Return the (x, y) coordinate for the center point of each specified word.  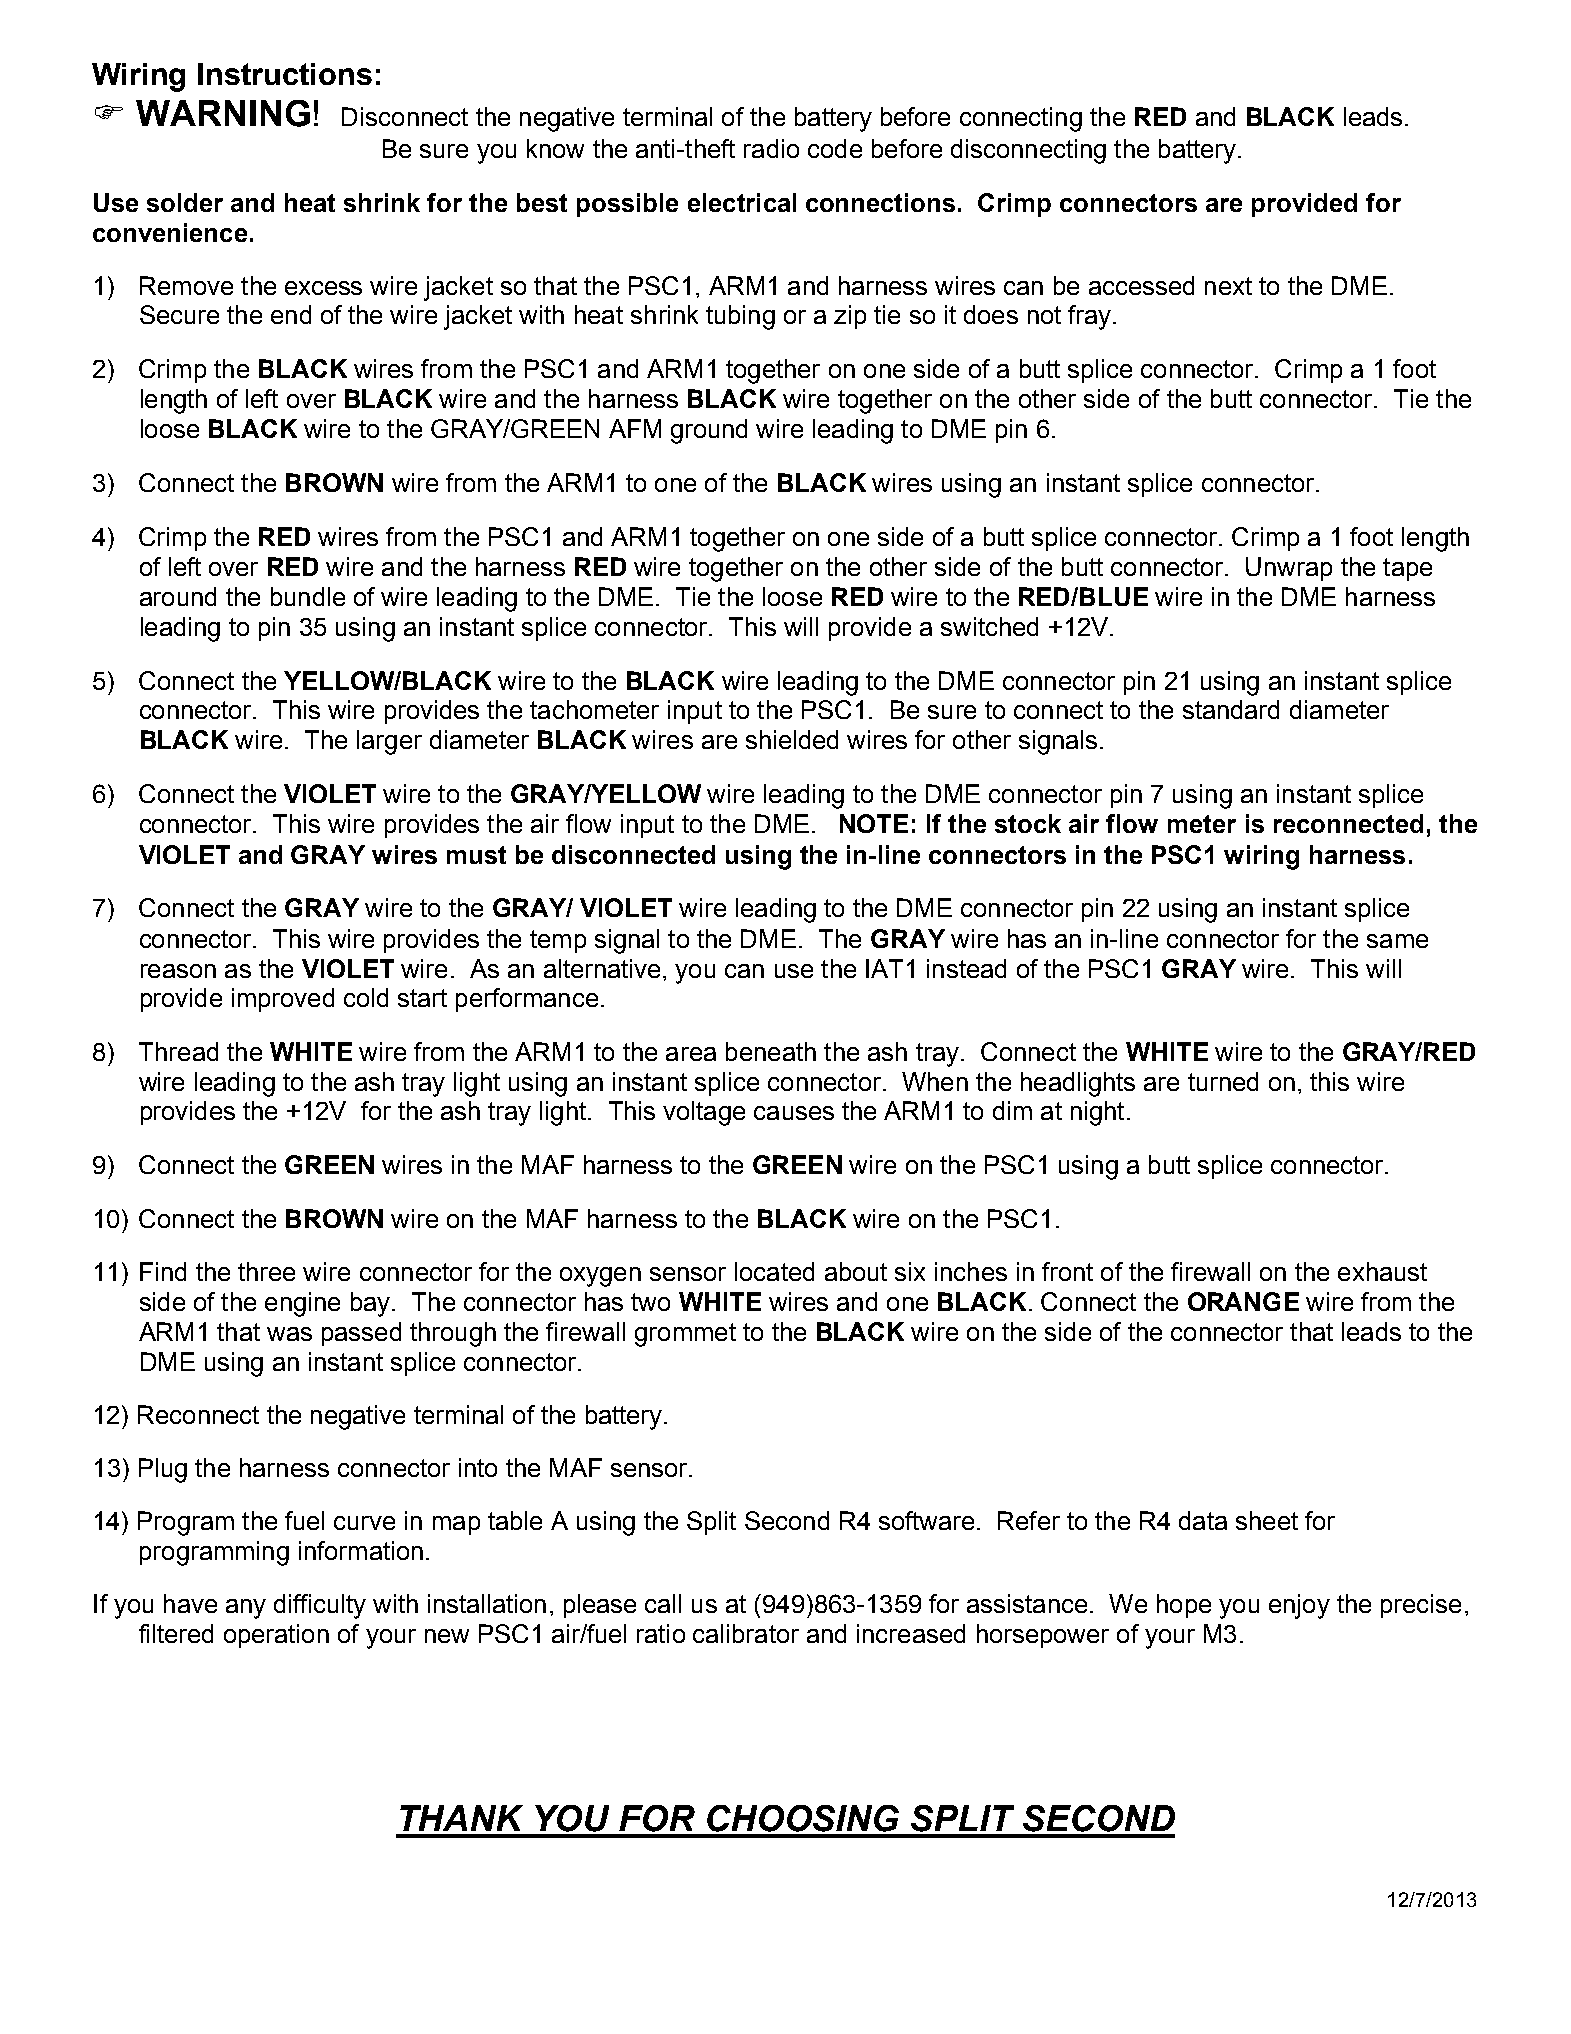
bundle (308, 596)
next (1228, 286)
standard (1231, 709)
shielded (792, 739)
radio (771, 148)
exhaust (1382, 1271)
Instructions (285, 74)
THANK (461, 1818)
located (774, 1271)
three (266, 1271)
